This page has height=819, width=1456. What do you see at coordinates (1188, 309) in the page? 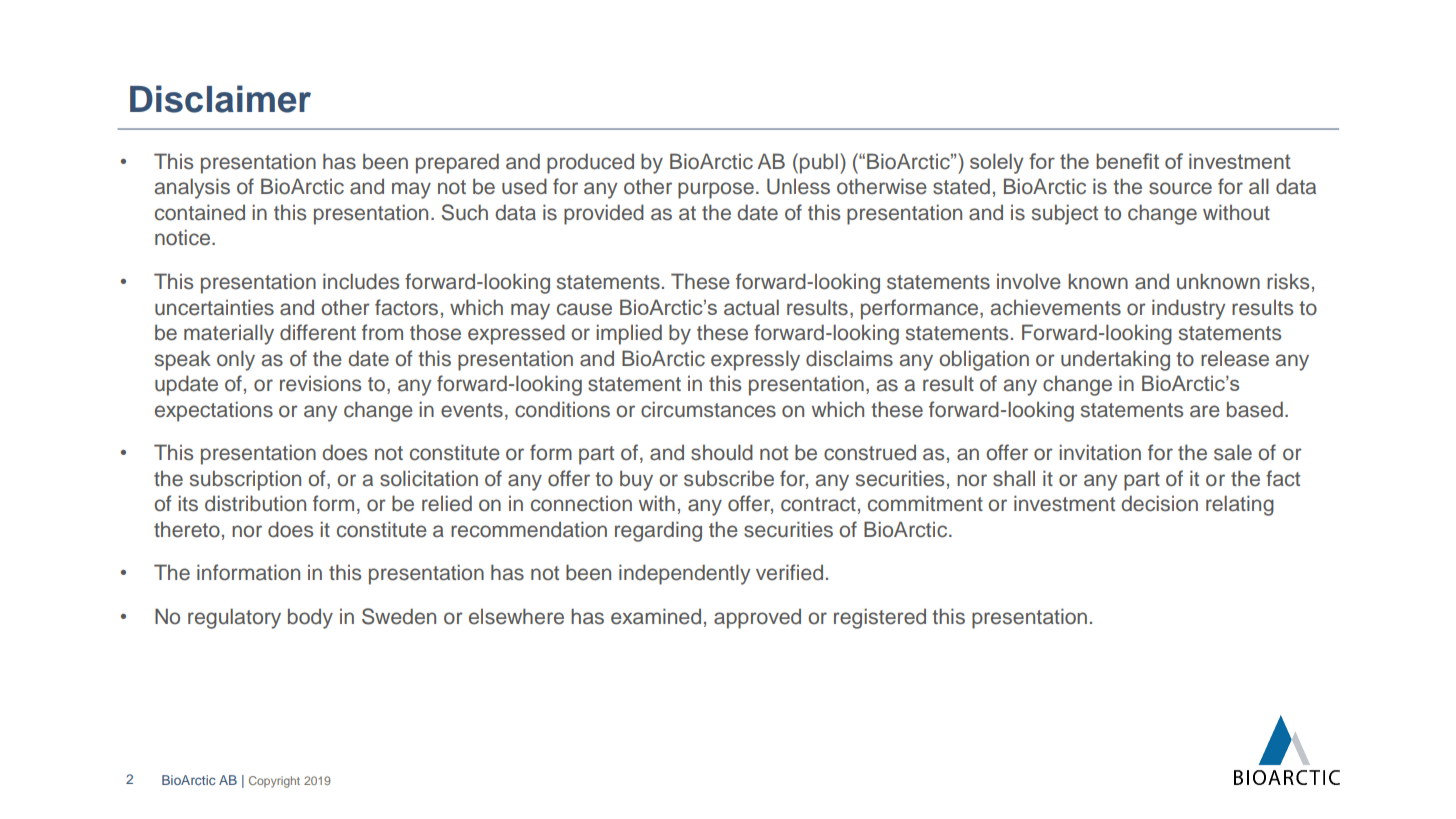
I see `industry` at bounding box center [1188, 309].
